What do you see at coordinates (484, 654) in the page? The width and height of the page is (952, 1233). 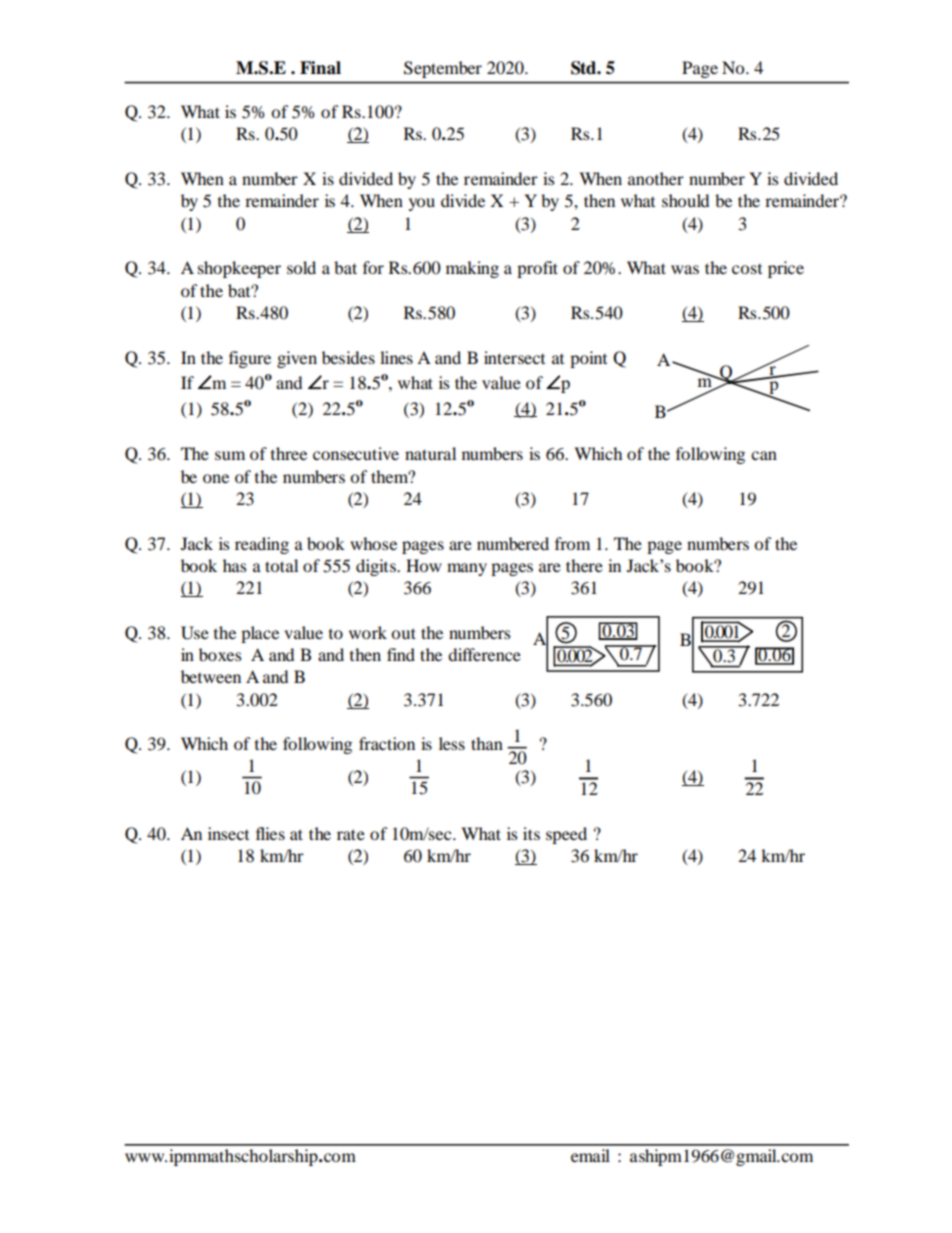 I see `difference` at bounding box center [484, 654].
